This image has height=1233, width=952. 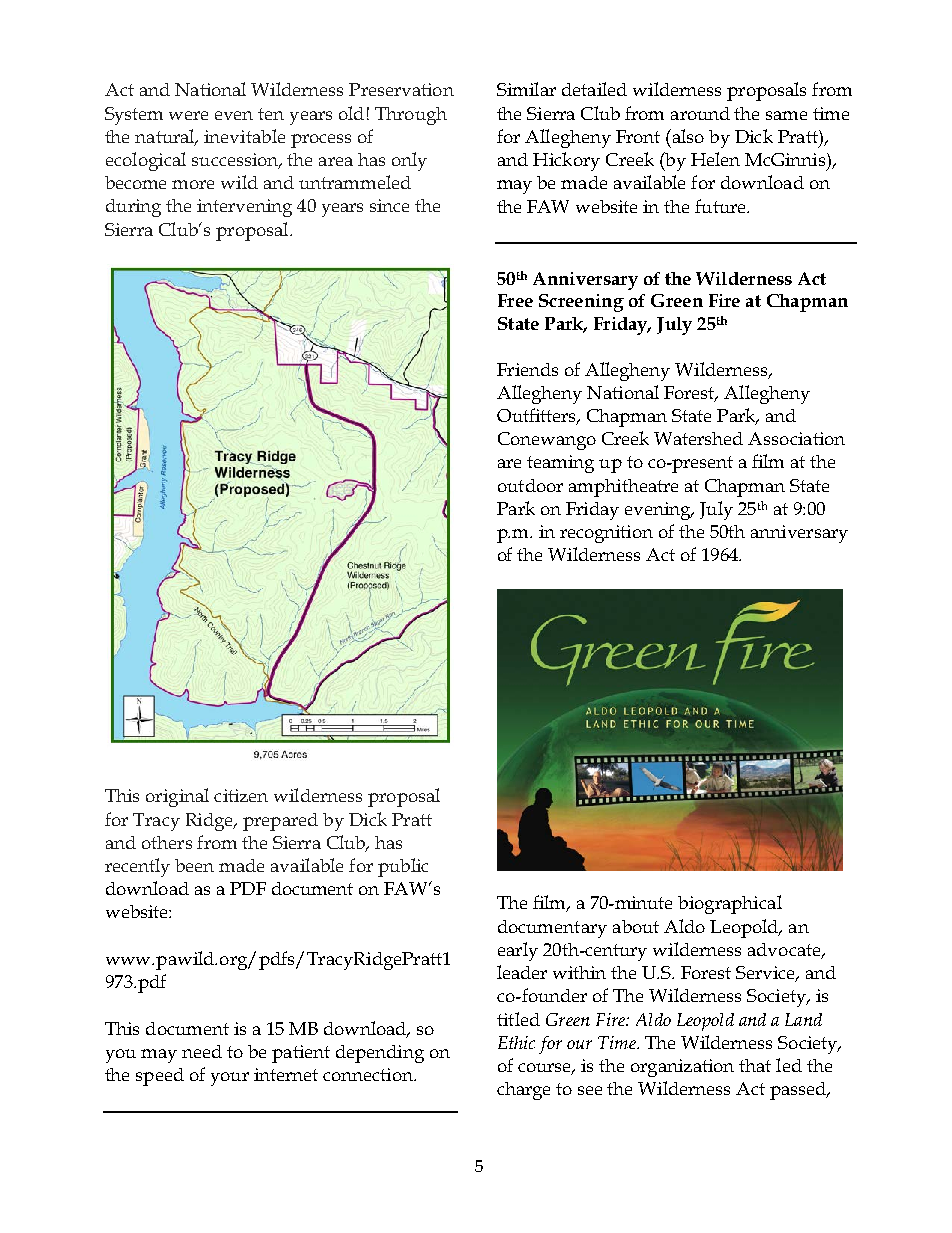 I want to click on Watershed, so click(x=698, y=438).
